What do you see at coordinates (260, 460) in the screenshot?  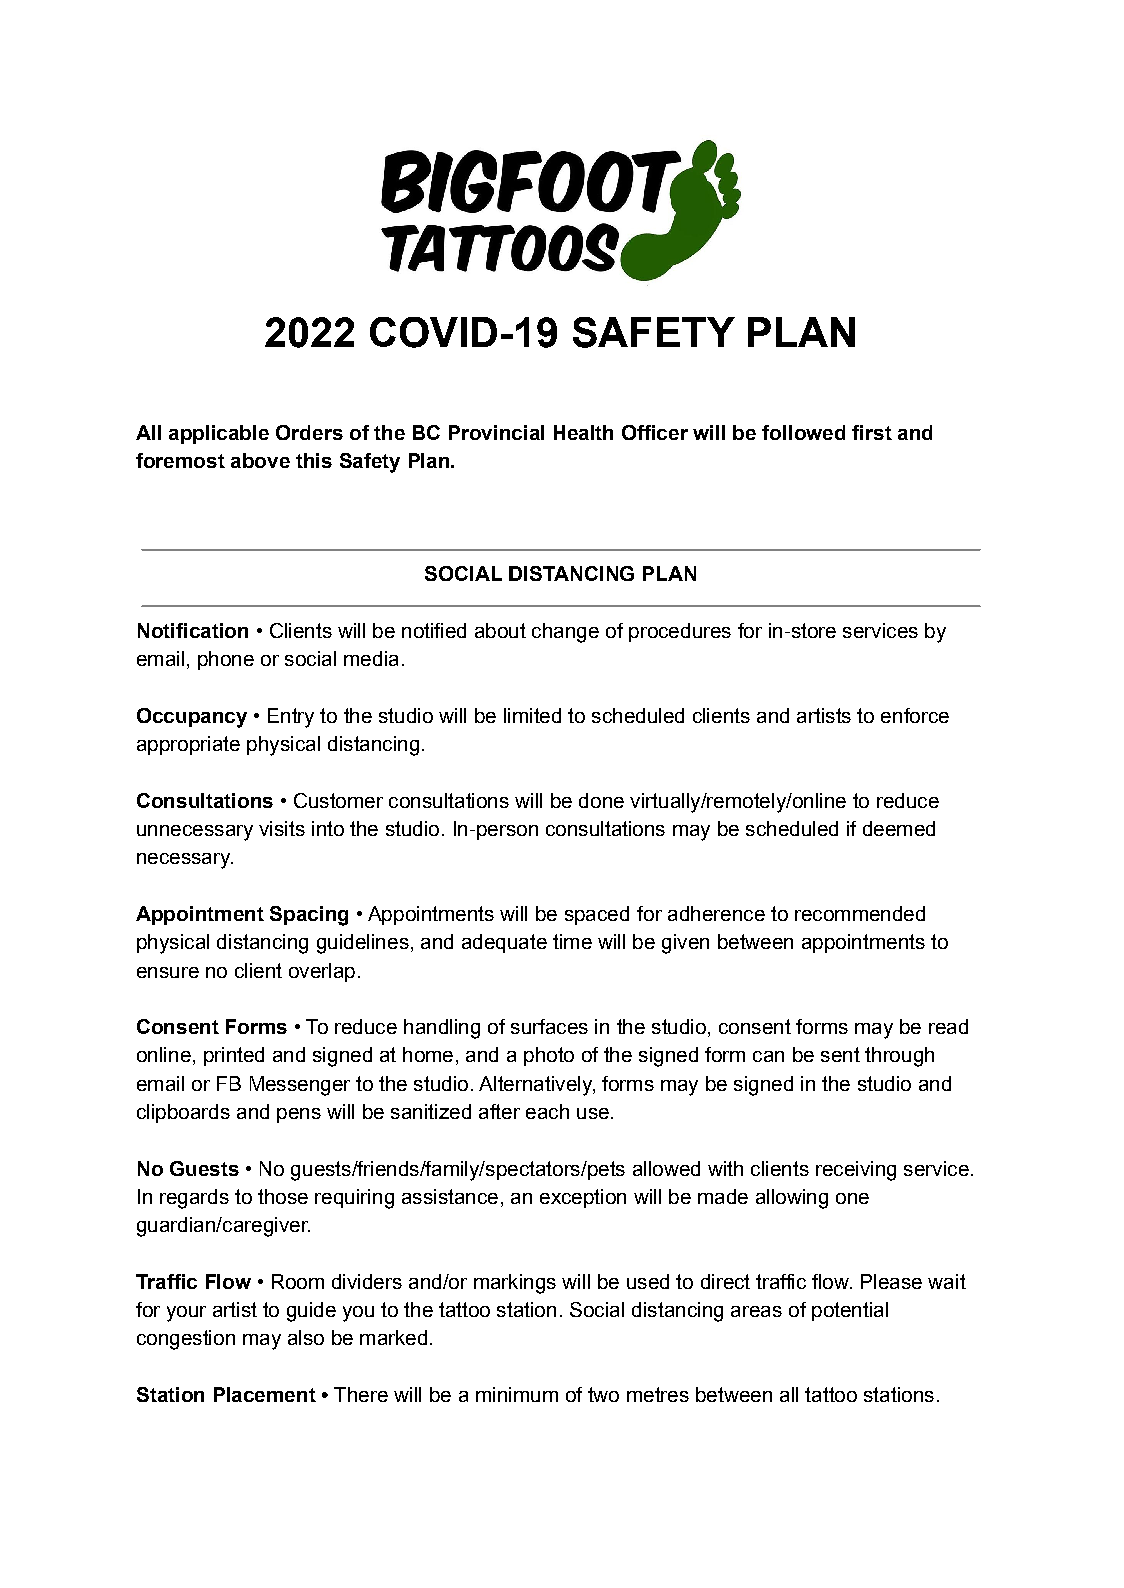 I see `above` at bounding box center [260, 460].
